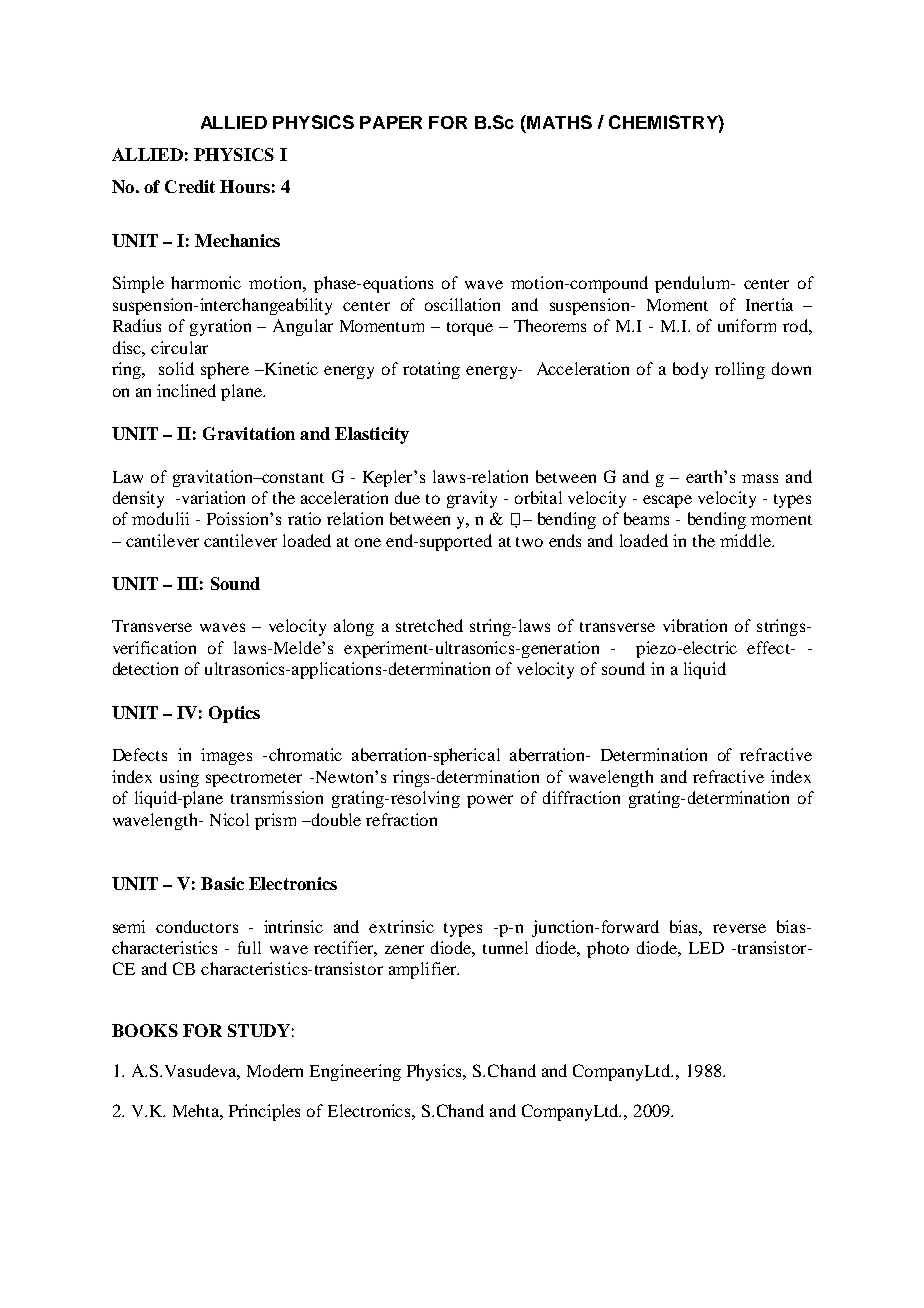 The image size is (924, 1308). I want to click on PAPER, so click(391, 122).
